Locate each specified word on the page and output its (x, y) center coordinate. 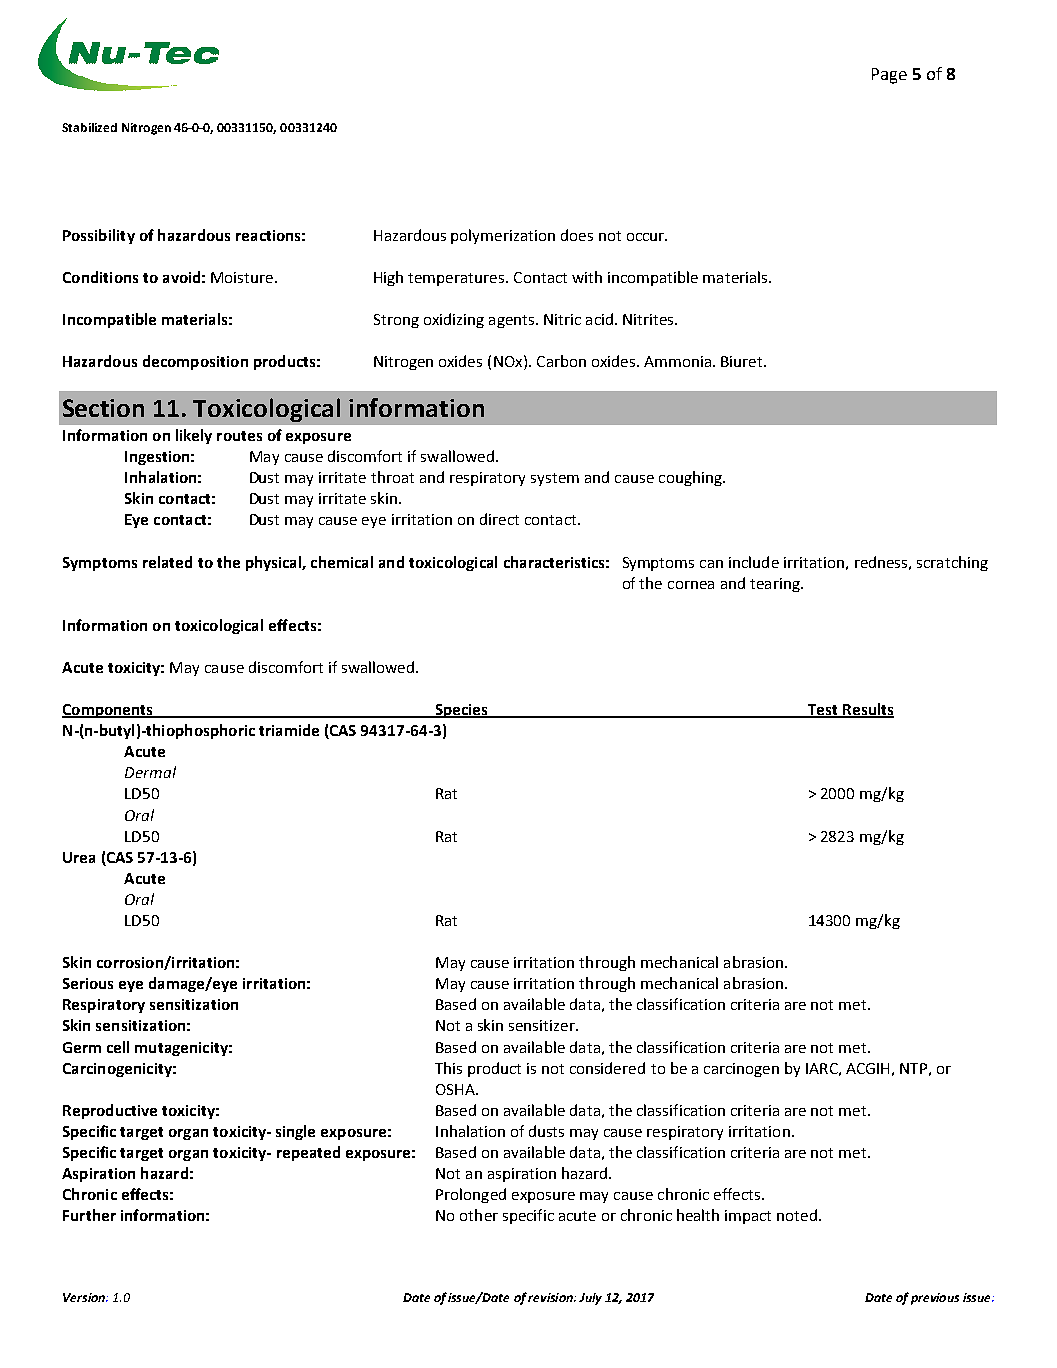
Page (889, 76)
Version (85, 1297)
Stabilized (89, 127)
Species (461, 711)
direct (499, 519)
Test (823, 711)
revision (551, 1297)
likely (194, 436)
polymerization (503, 236)
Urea (79, 857)
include (754, 562)
